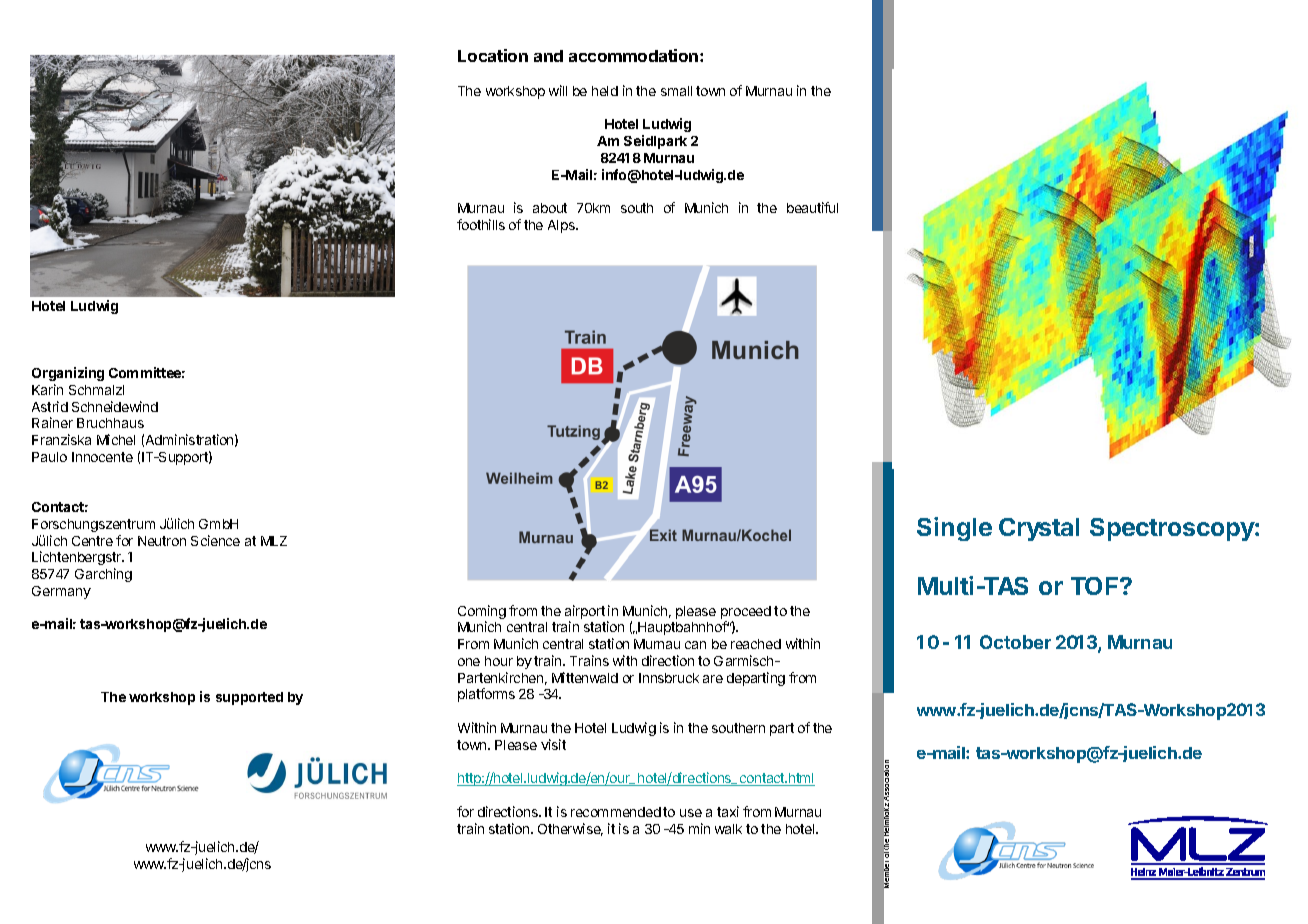 Image resolution: width=1308 pixels, height=924 pixels. What do you see at coordinates (116, 439) in the screenshot?
I see `Michel` at bounding box center [116, 439].
